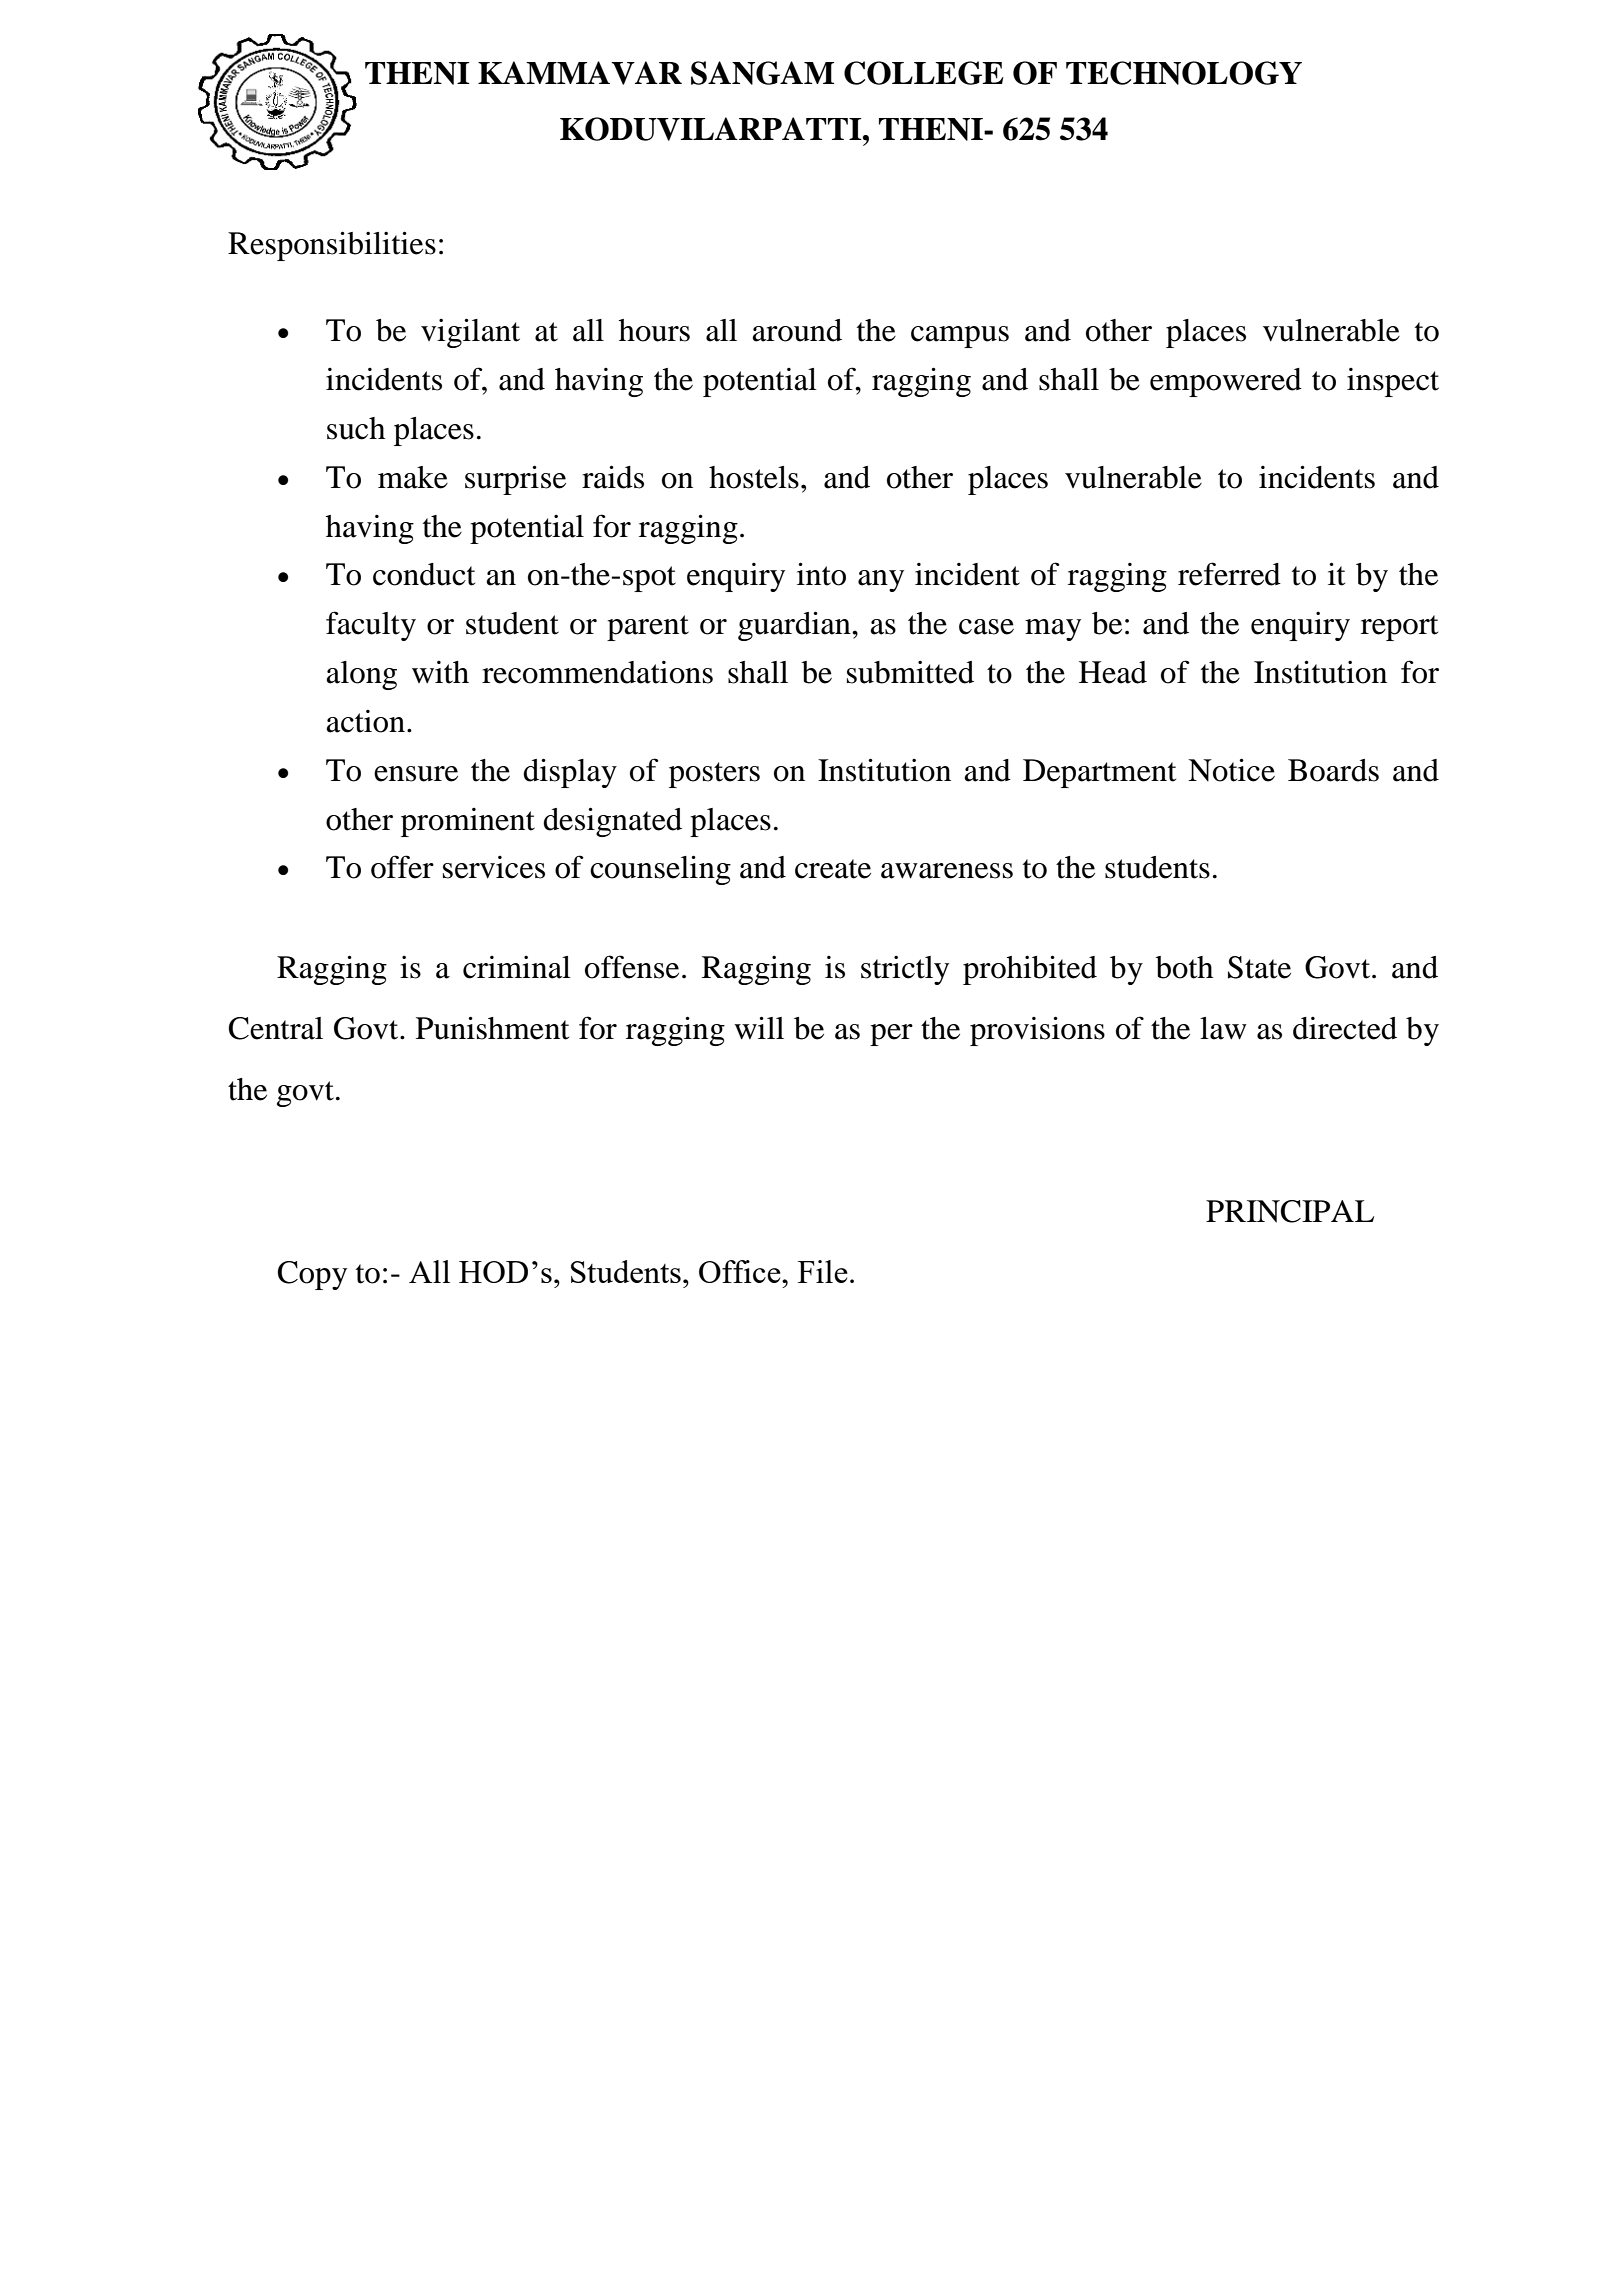 This screenshot has height=2287, width=1616. I want to click on TECHNOLOGY, so click(1184, 73).
